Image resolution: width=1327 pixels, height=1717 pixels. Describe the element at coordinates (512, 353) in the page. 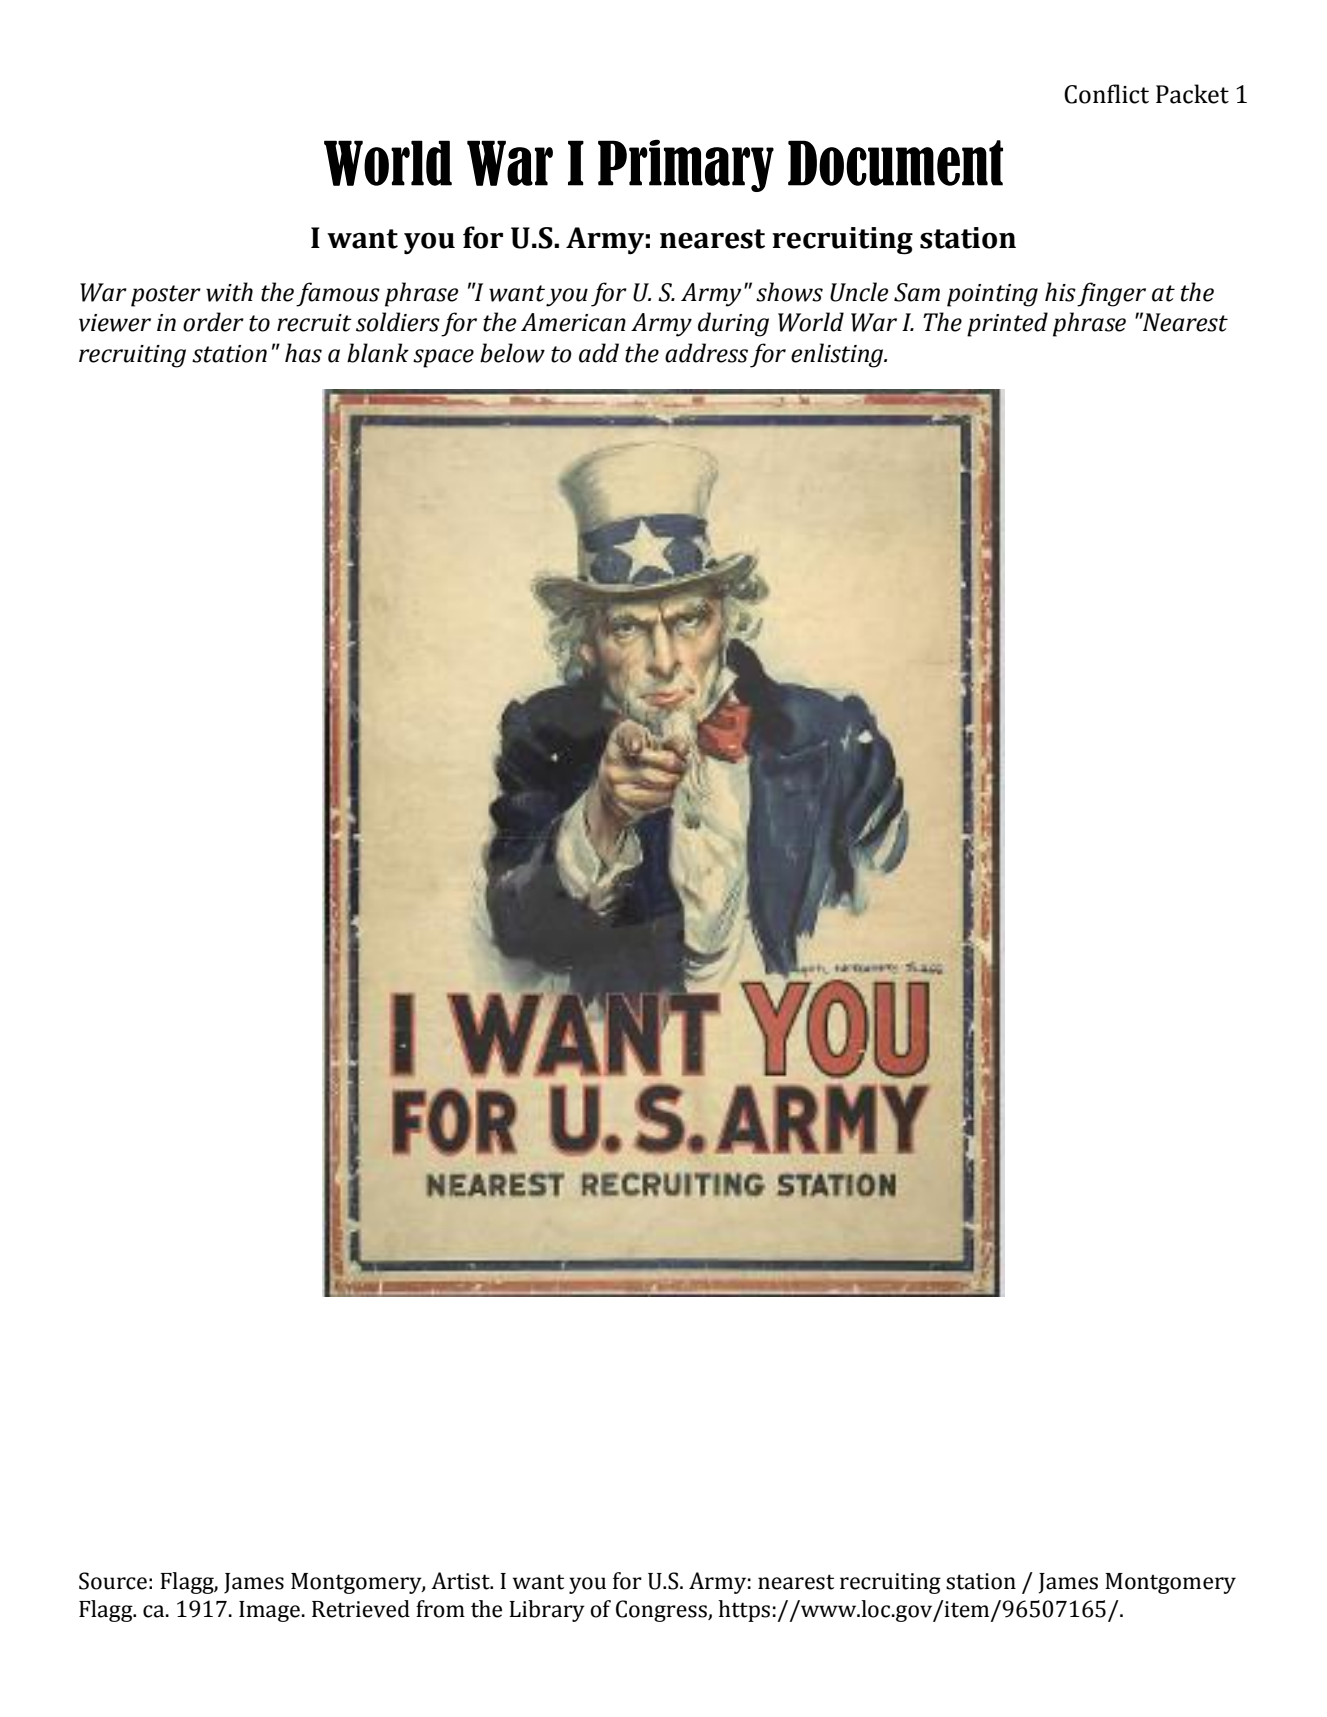

I see `below` at that location.
